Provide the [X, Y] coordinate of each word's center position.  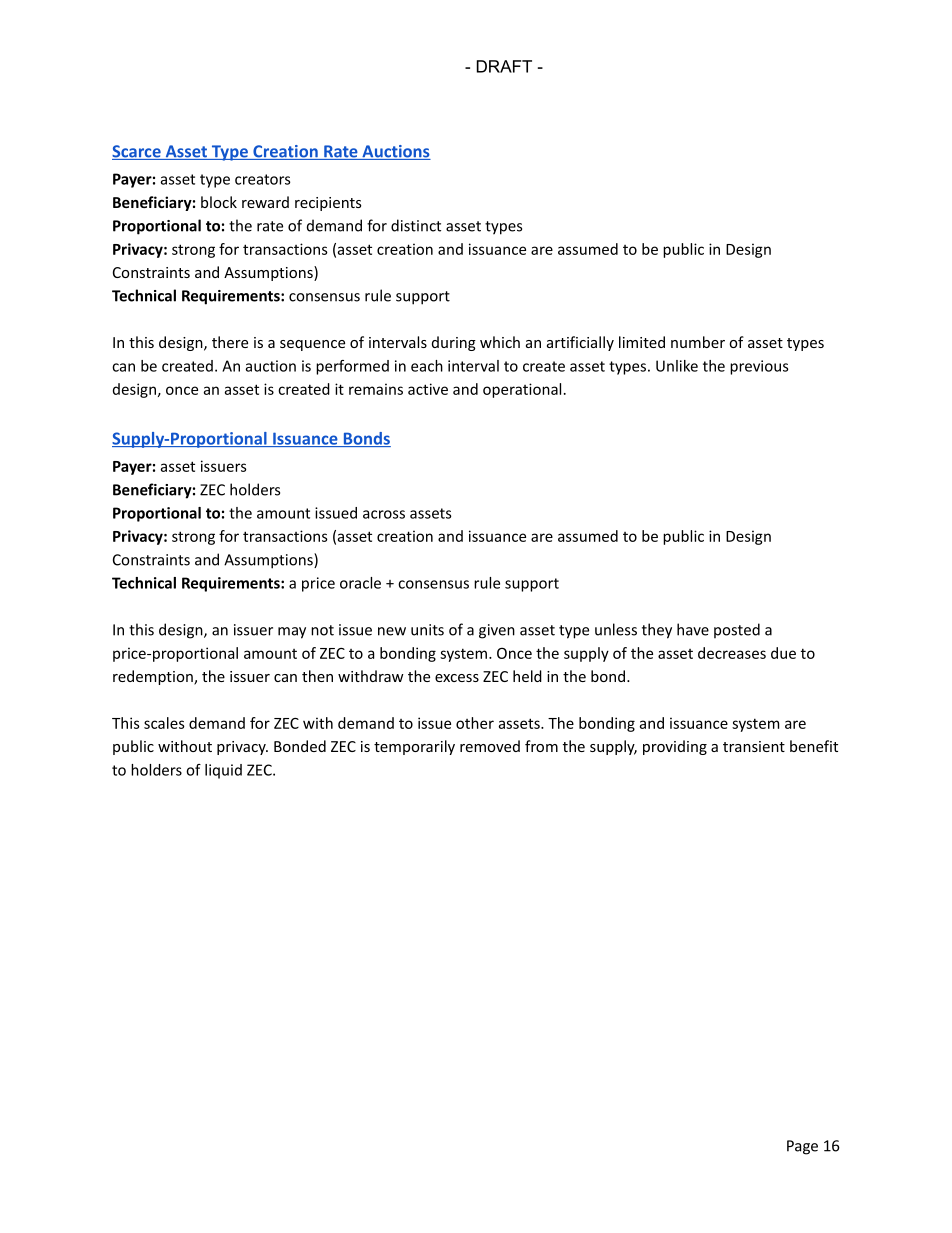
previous [759, 367]
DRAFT [504, 66]
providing [675, 747]
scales [164, 723]
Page [802, 1147]
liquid [223, 771]
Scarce [137, 152]
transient [754, 746]
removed [490, 746]
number [698, 342]
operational [522, 390]
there [230, 342]
